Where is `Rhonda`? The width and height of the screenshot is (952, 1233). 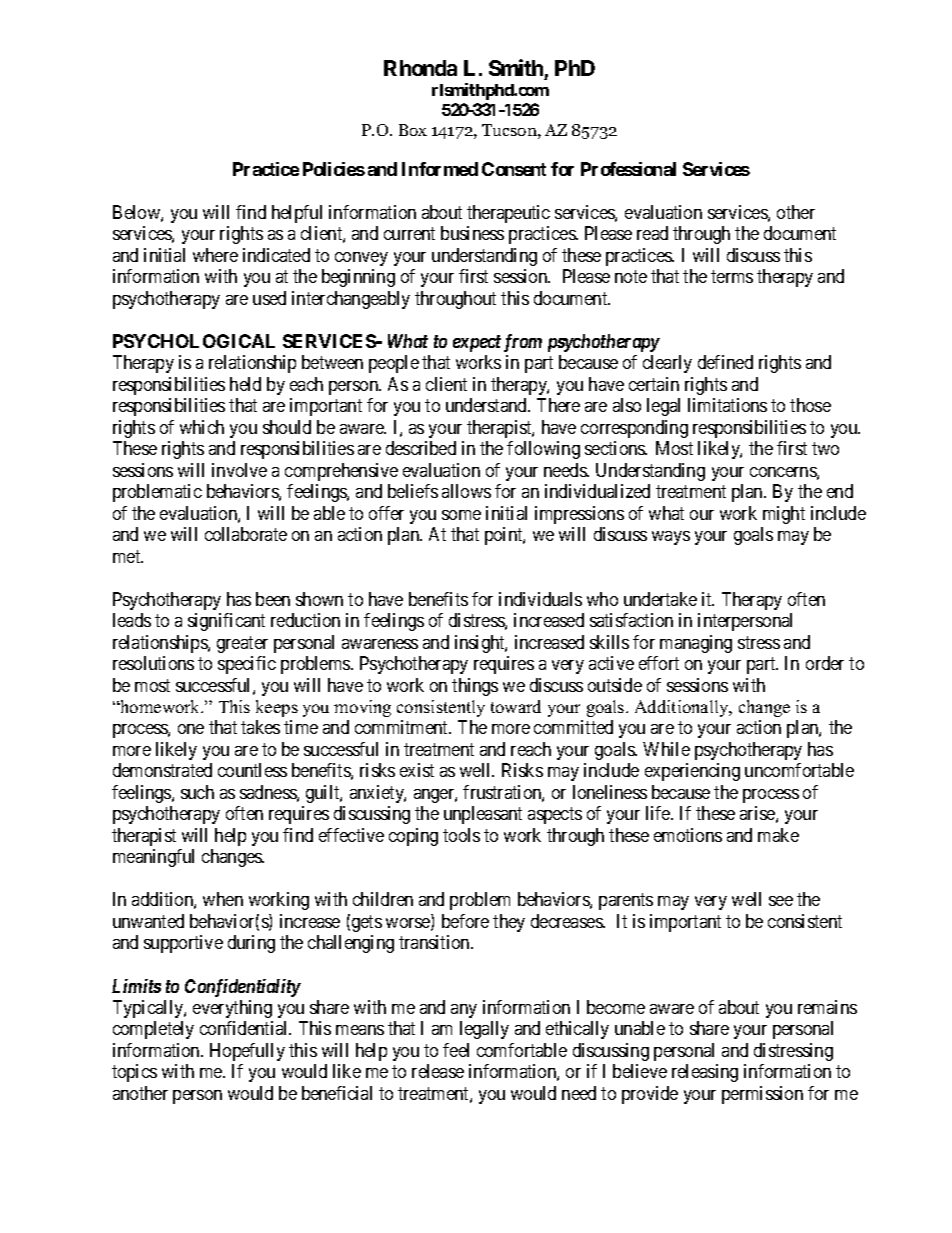 Rhonda is located at coordinates (420, 68).
